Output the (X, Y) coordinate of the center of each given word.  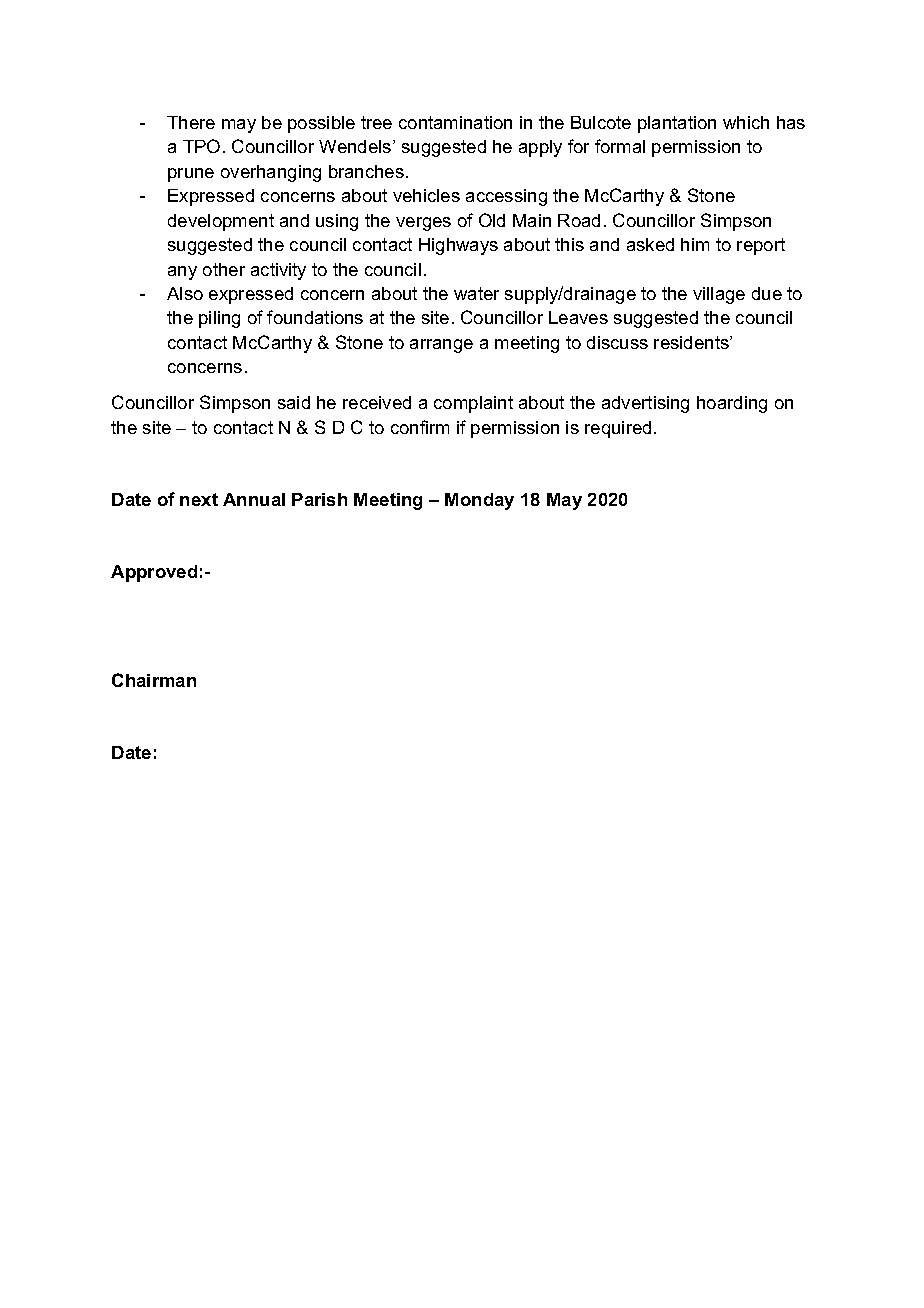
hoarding (732, 404)
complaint (473, 404)
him (695, 244)
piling (219, 319)
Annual (254, 499)
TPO (201, 146)
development (221, 222)
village (719, 295)
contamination (455, 122)
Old (492, 220)
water (476, 293)
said (294, 402)
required (618, 429)
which (746, 122)
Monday (479, 501)
